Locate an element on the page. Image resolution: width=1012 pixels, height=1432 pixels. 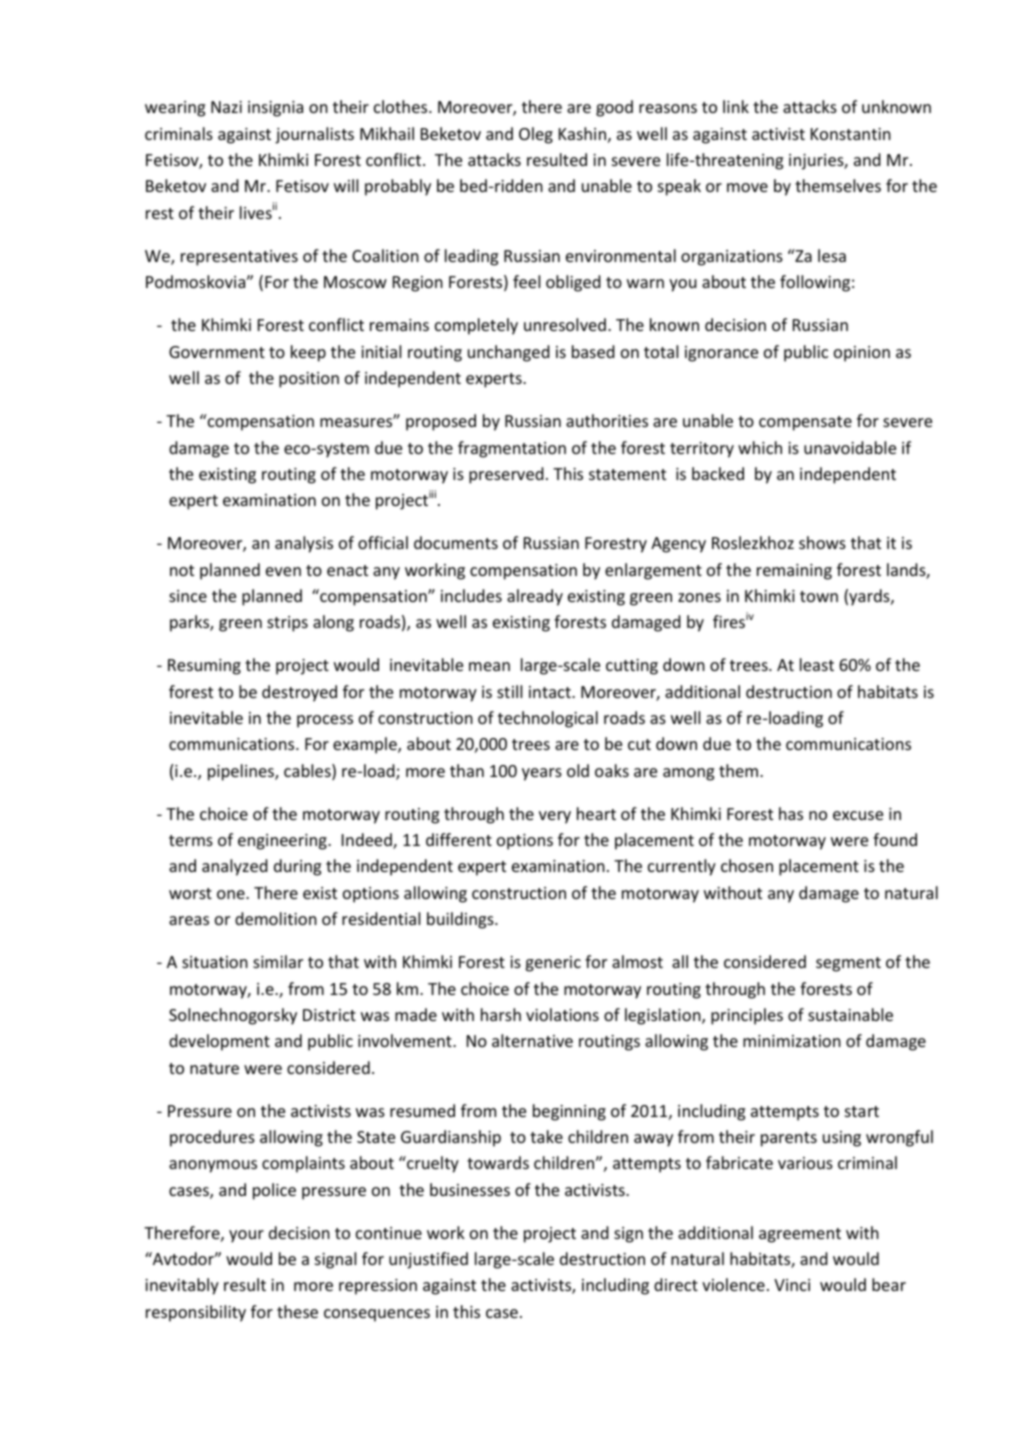
journalists is located at coordinates (314, 135).
